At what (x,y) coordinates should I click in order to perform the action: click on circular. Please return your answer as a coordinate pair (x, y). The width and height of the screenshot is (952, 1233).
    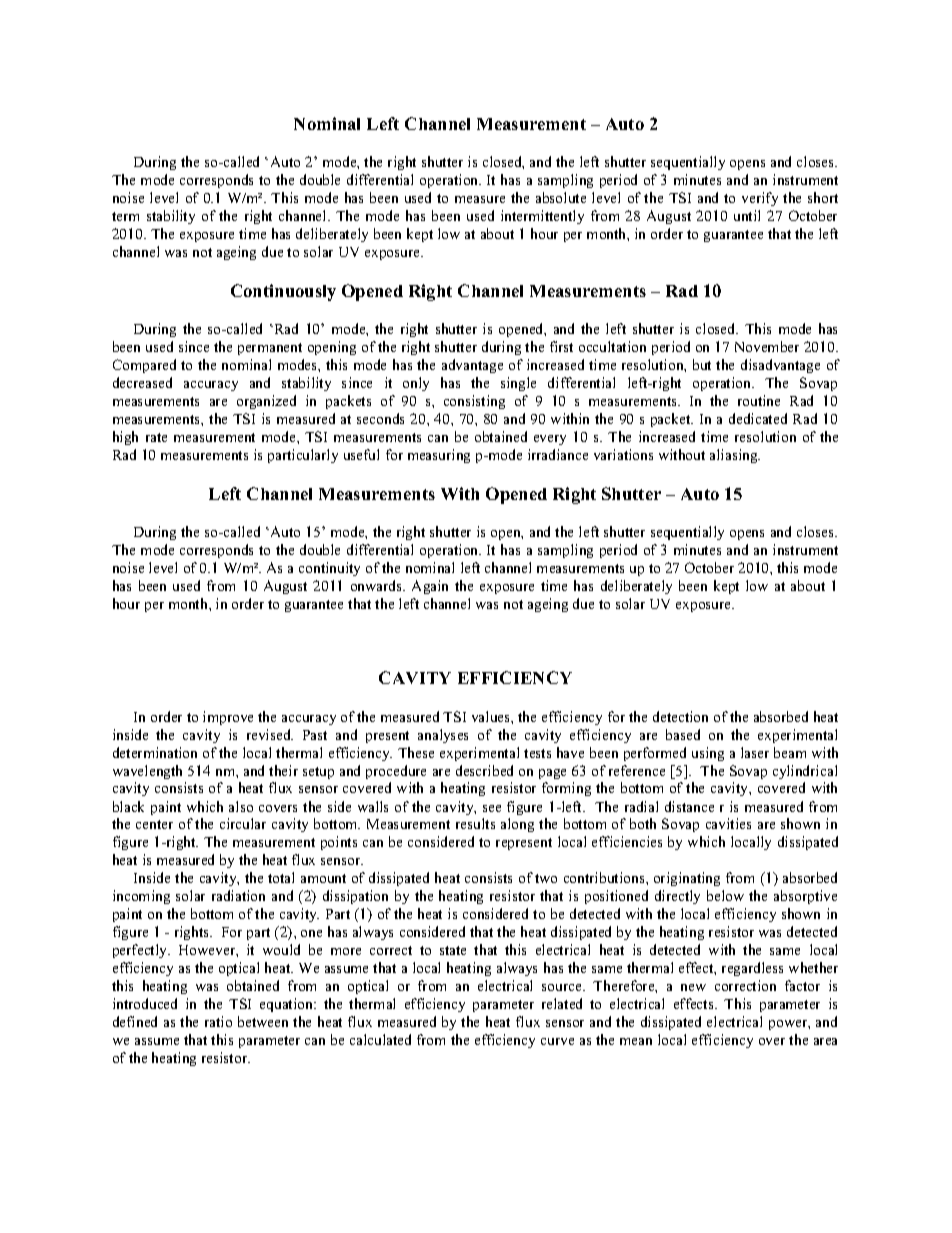
    Looking at the image, I should click on (243, 823).
